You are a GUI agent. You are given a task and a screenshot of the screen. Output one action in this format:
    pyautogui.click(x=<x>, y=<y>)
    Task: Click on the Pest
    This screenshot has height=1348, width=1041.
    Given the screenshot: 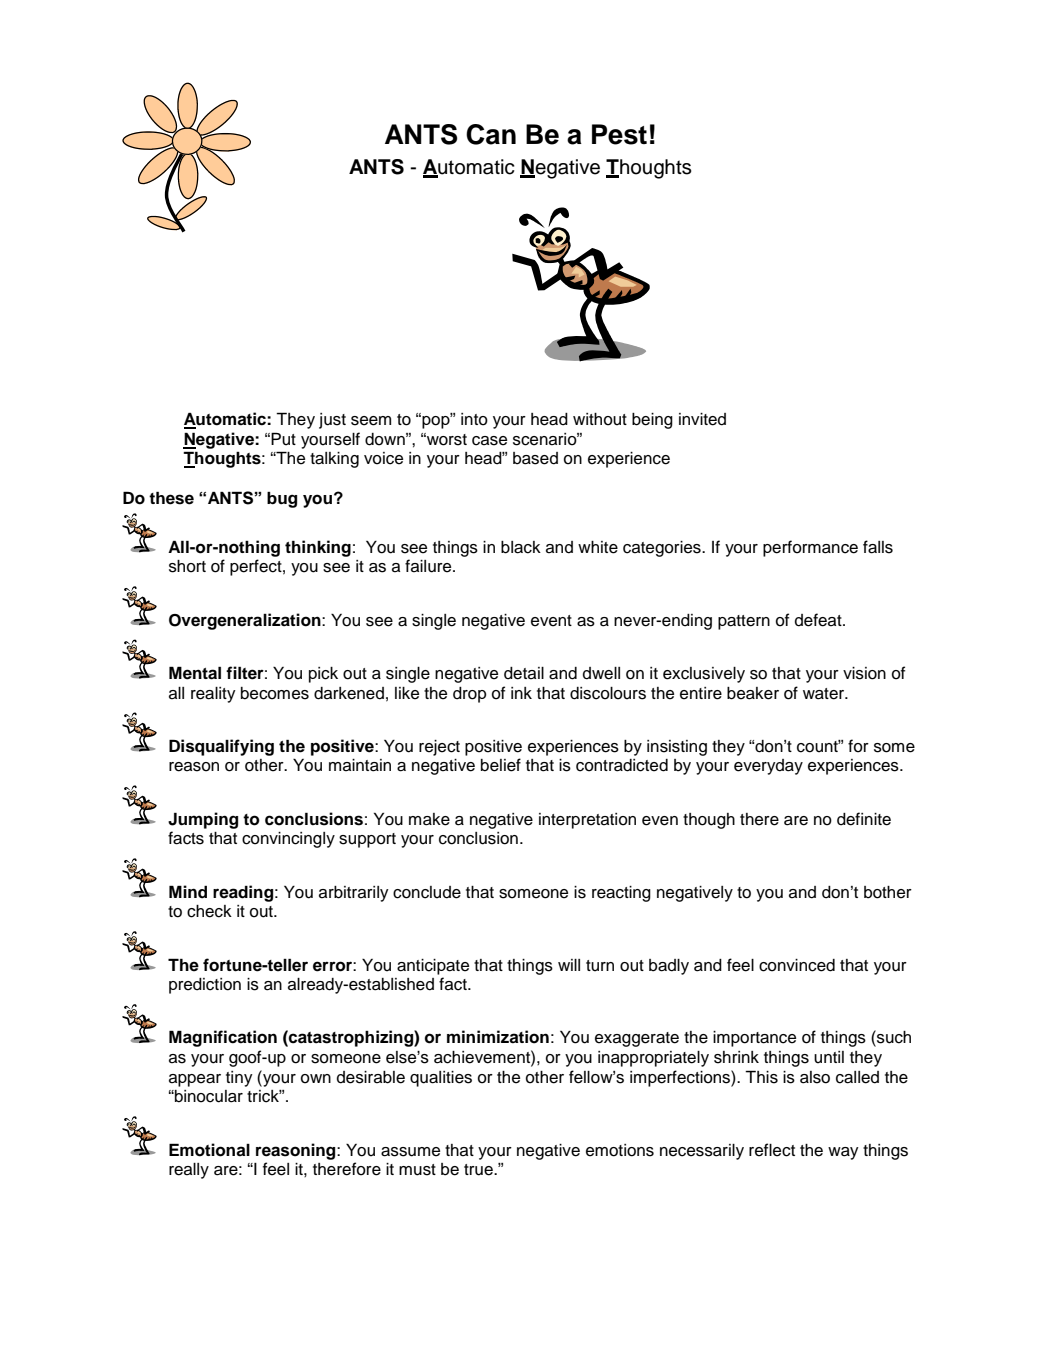 What is the action you would take?
    pyautogui.click(x=619, y=134)
